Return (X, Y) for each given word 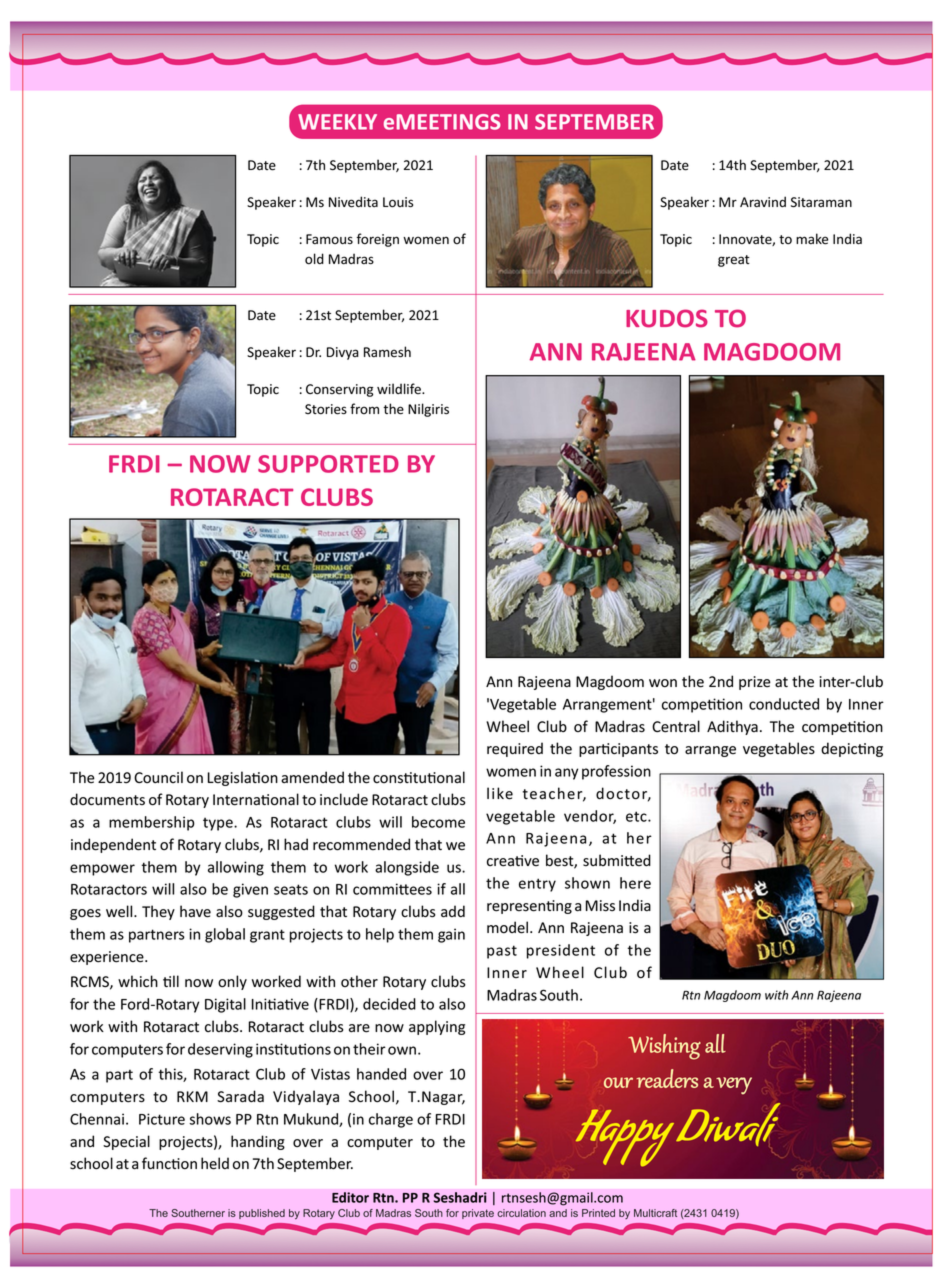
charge (391, 1120)
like (500, 793)
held (215, 1163)
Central (676, 726)
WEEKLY (337, 122)
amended (312, 777)
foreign (377, 240)
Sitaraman (821, 202)
